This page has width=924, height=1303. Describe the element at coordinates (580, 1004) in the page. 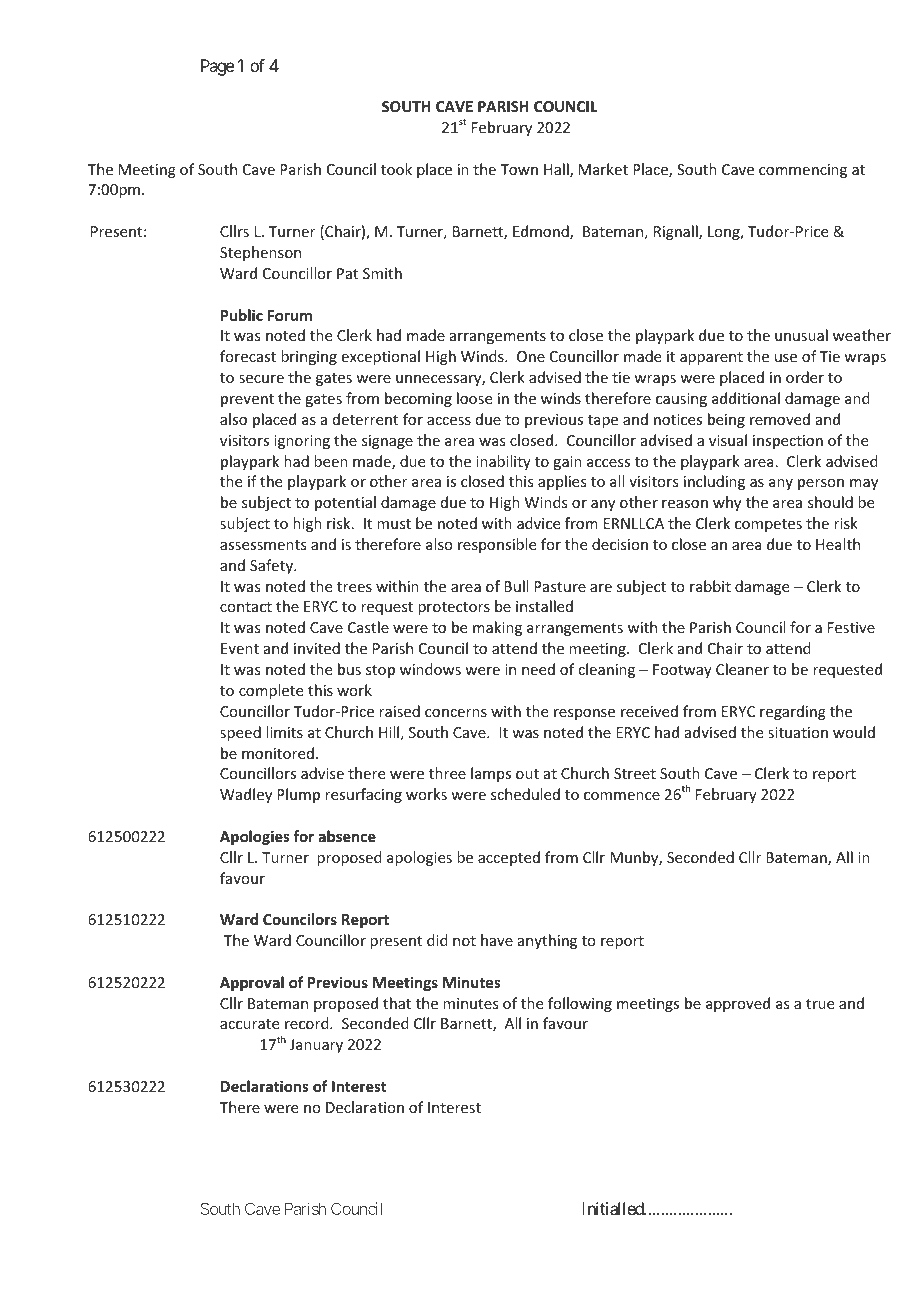

I see `following` at that location.
